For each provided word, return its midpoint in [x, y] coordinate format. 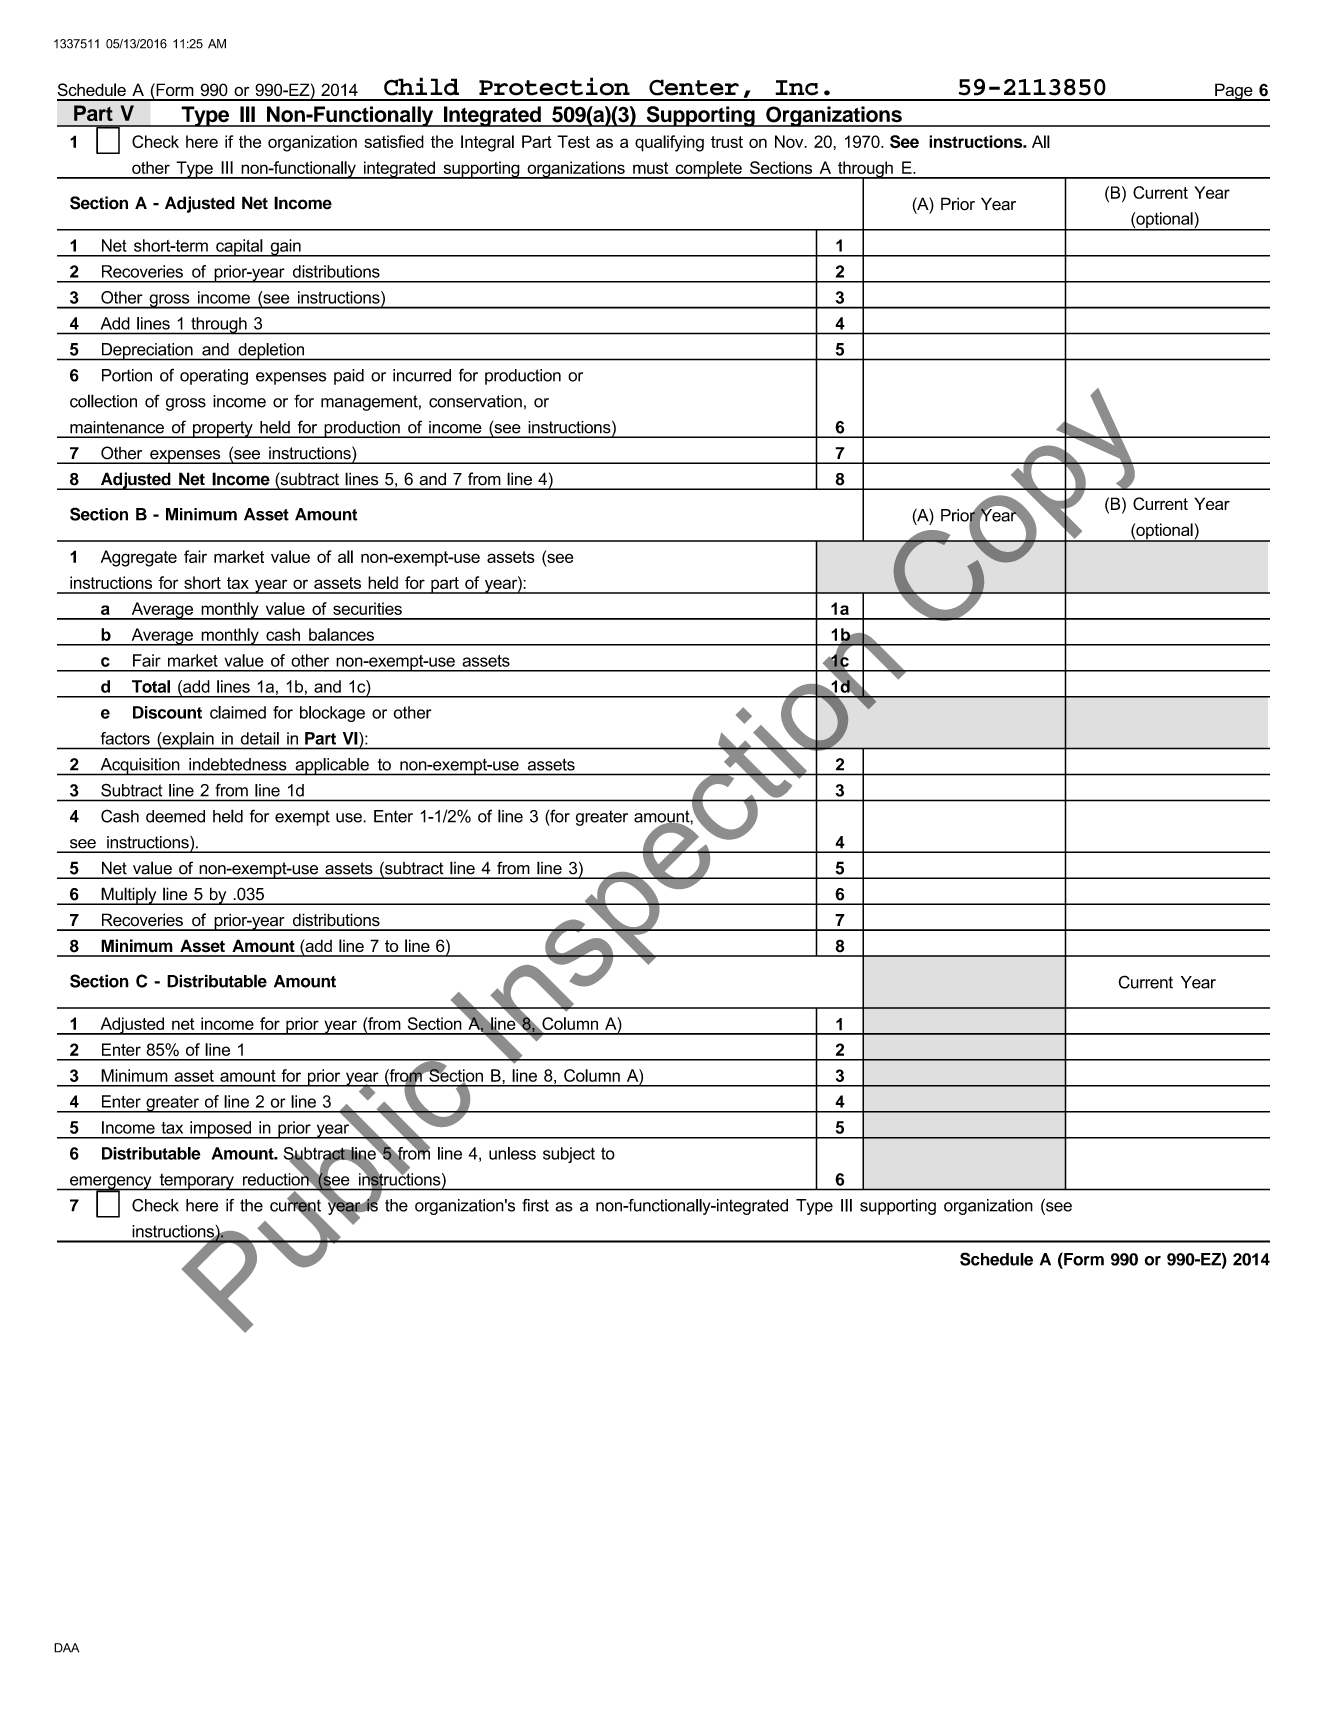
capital [239, 248]
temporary [196, 1182]
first [535, 1205]
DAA [66, 1648]
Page [1234, 92]
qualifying [669, 143]
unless [512, 1153]
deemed [175, 816]
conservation [475, 401]
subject [569, 1155]
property [223, 429]
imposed [221, 1130]
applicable [332, 767]
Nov [790, 141]
